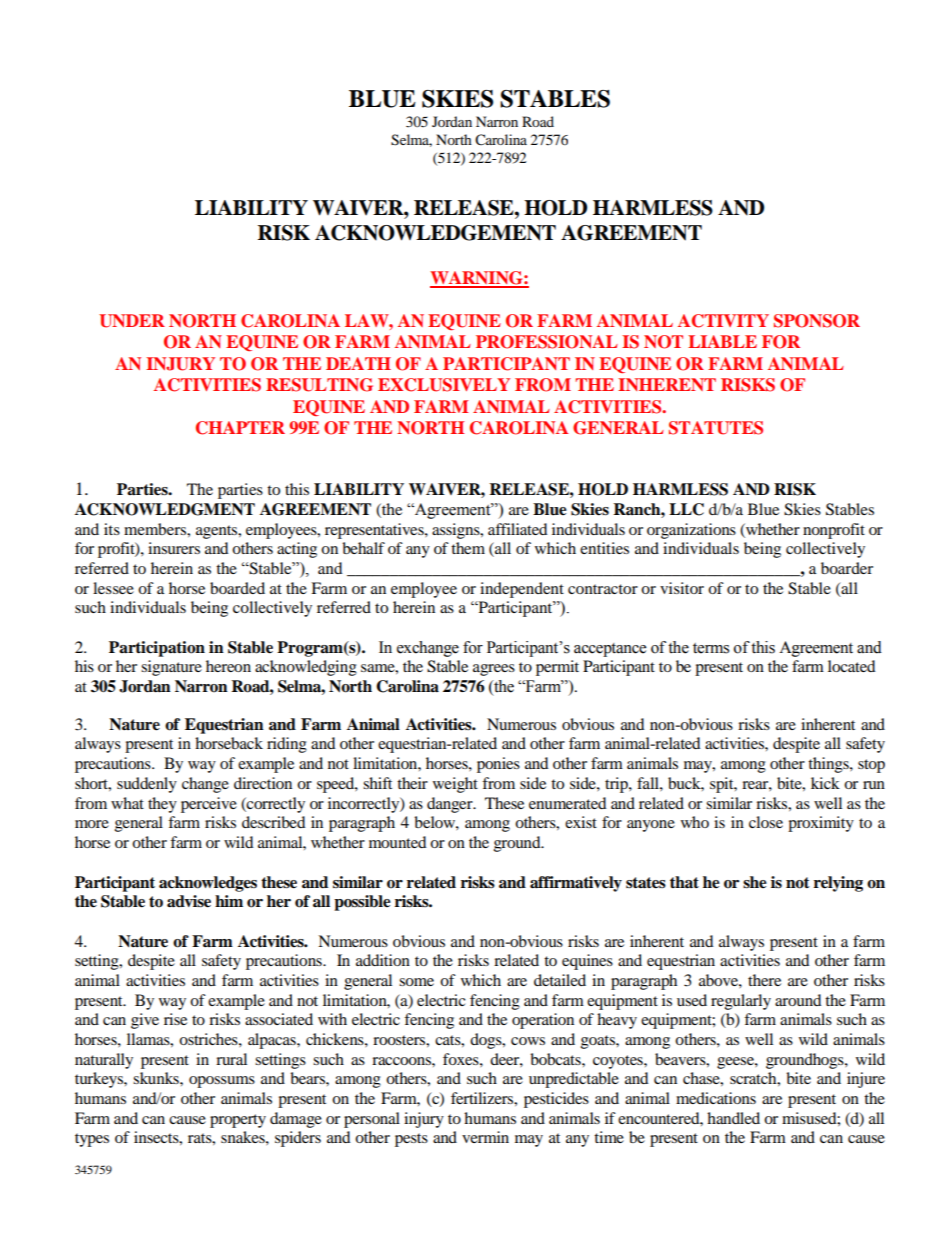 Image resolution: width=952 pixels, height=1233 pixels. What do you see at coordinates (435, 233) in the screenshot?
I see `ACKNOWLEDGEMENT` at bounding box center [435, 233].
